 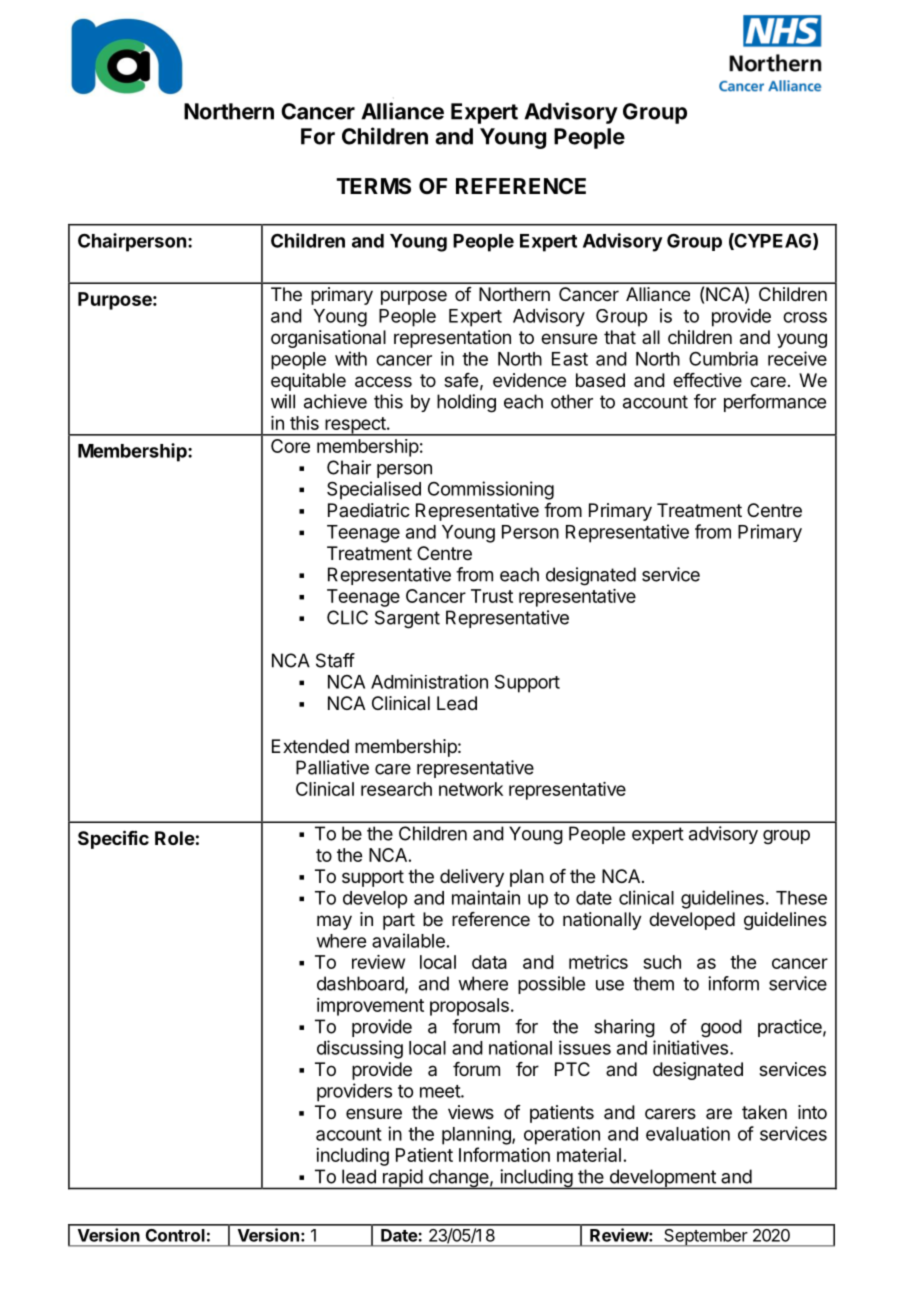 I want to click on TERMS, so click(x=373, y=186).
